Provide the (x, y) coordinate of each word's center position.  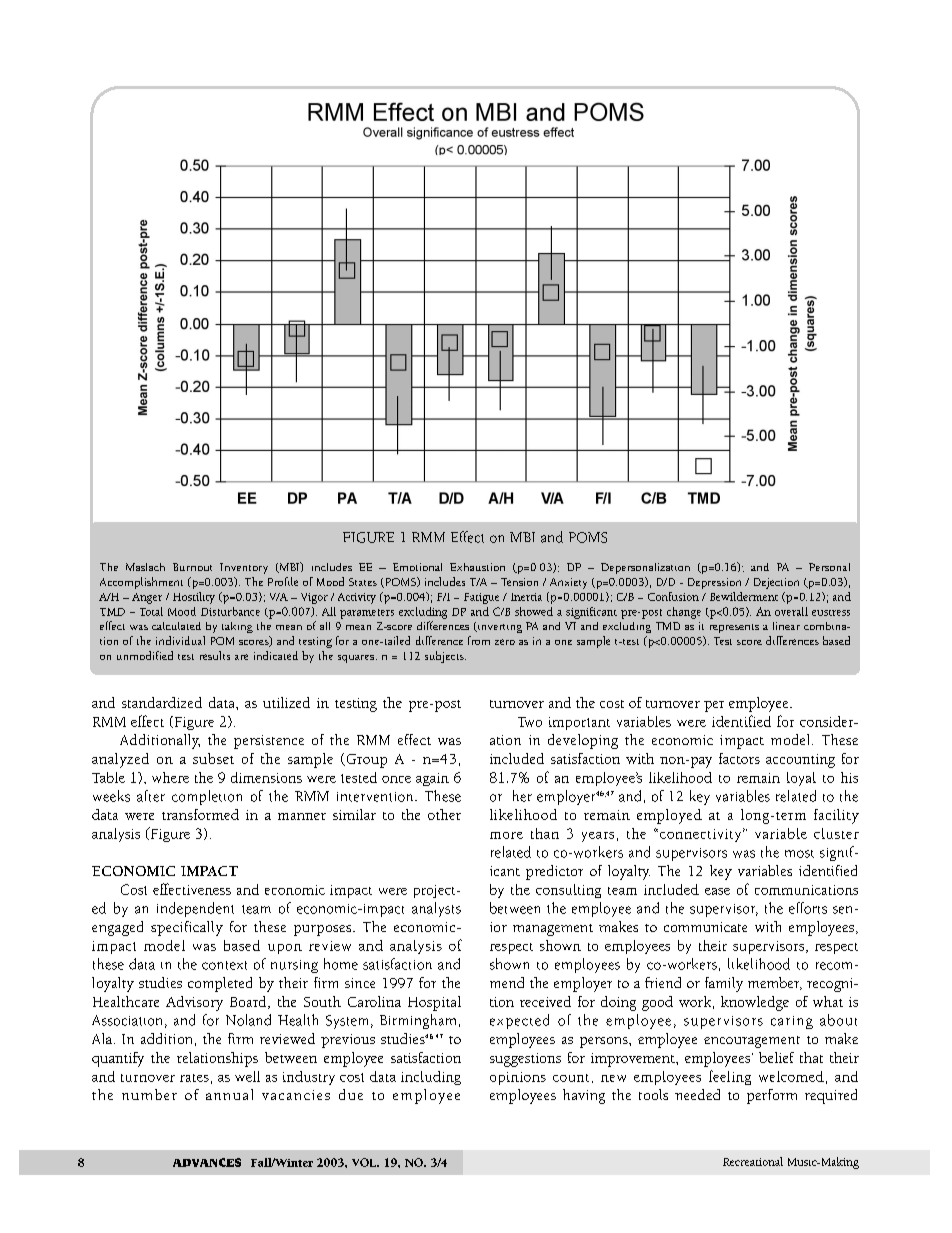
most (799, 854)
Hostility (194, 598)
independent (195, 909)
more (506, 835)
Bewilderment (744, 596)
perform (772, 1096)
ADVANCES (207, 1162)
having (584, 1096)
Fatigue (481, 598)
